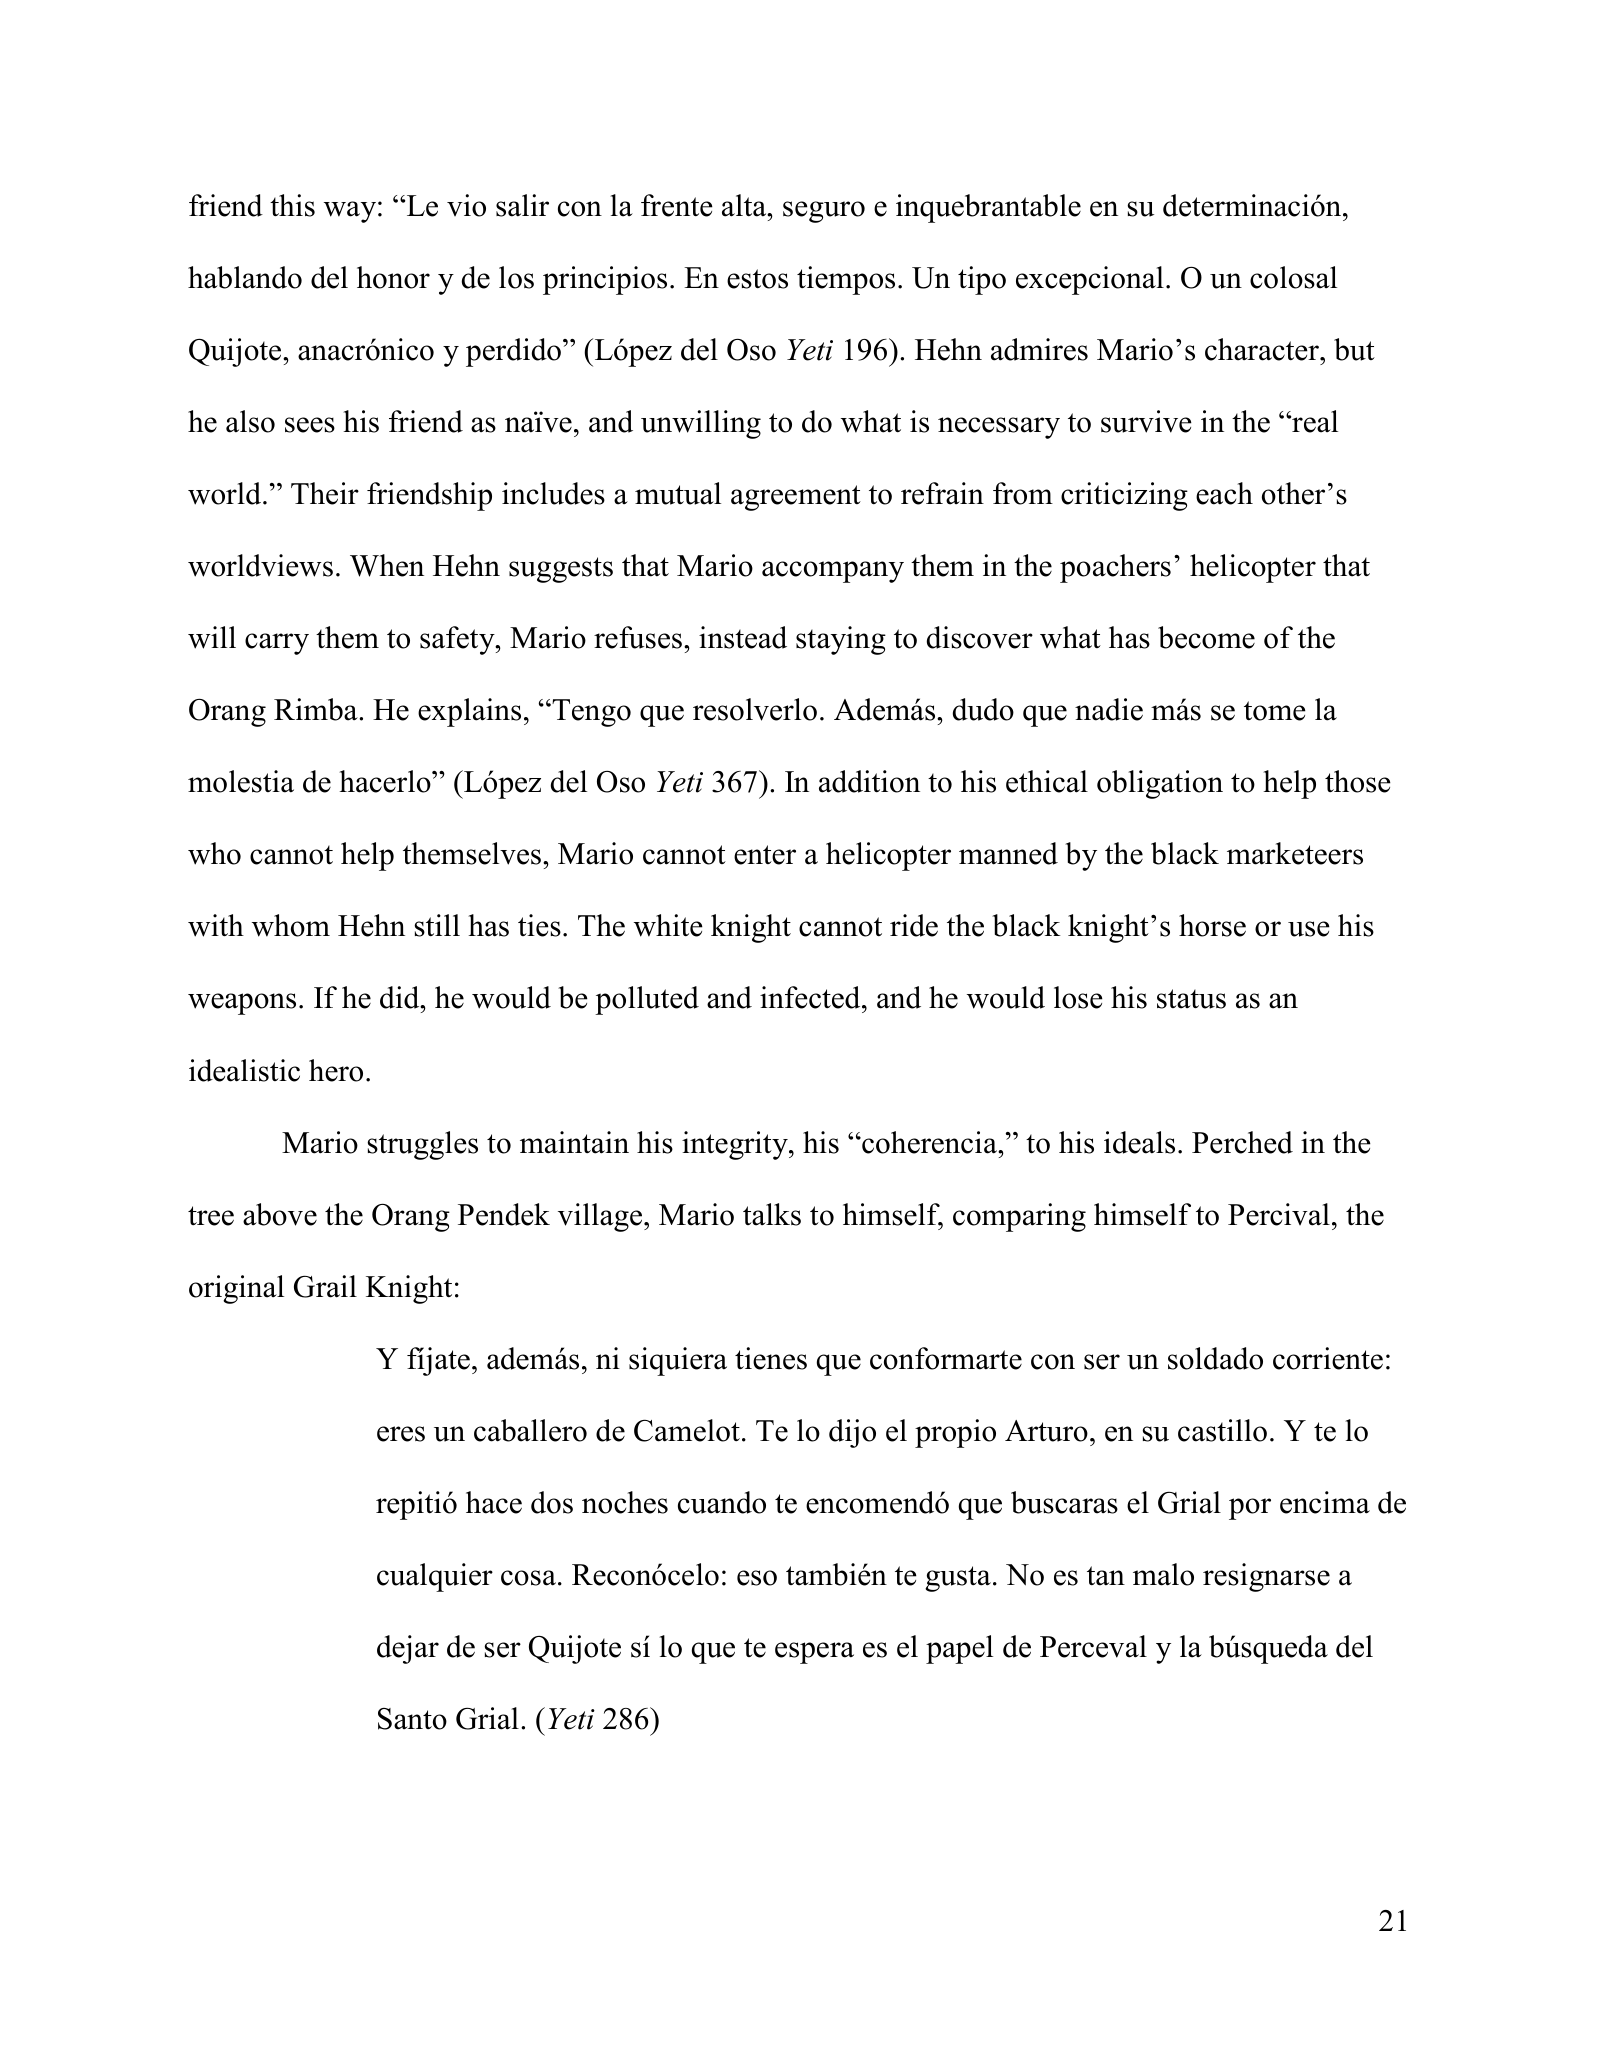 This page has width=1598, height=2068. What do you see at coordinates (1263, 349) in the page?
I see `character` at bounding box center [1263, 349].
